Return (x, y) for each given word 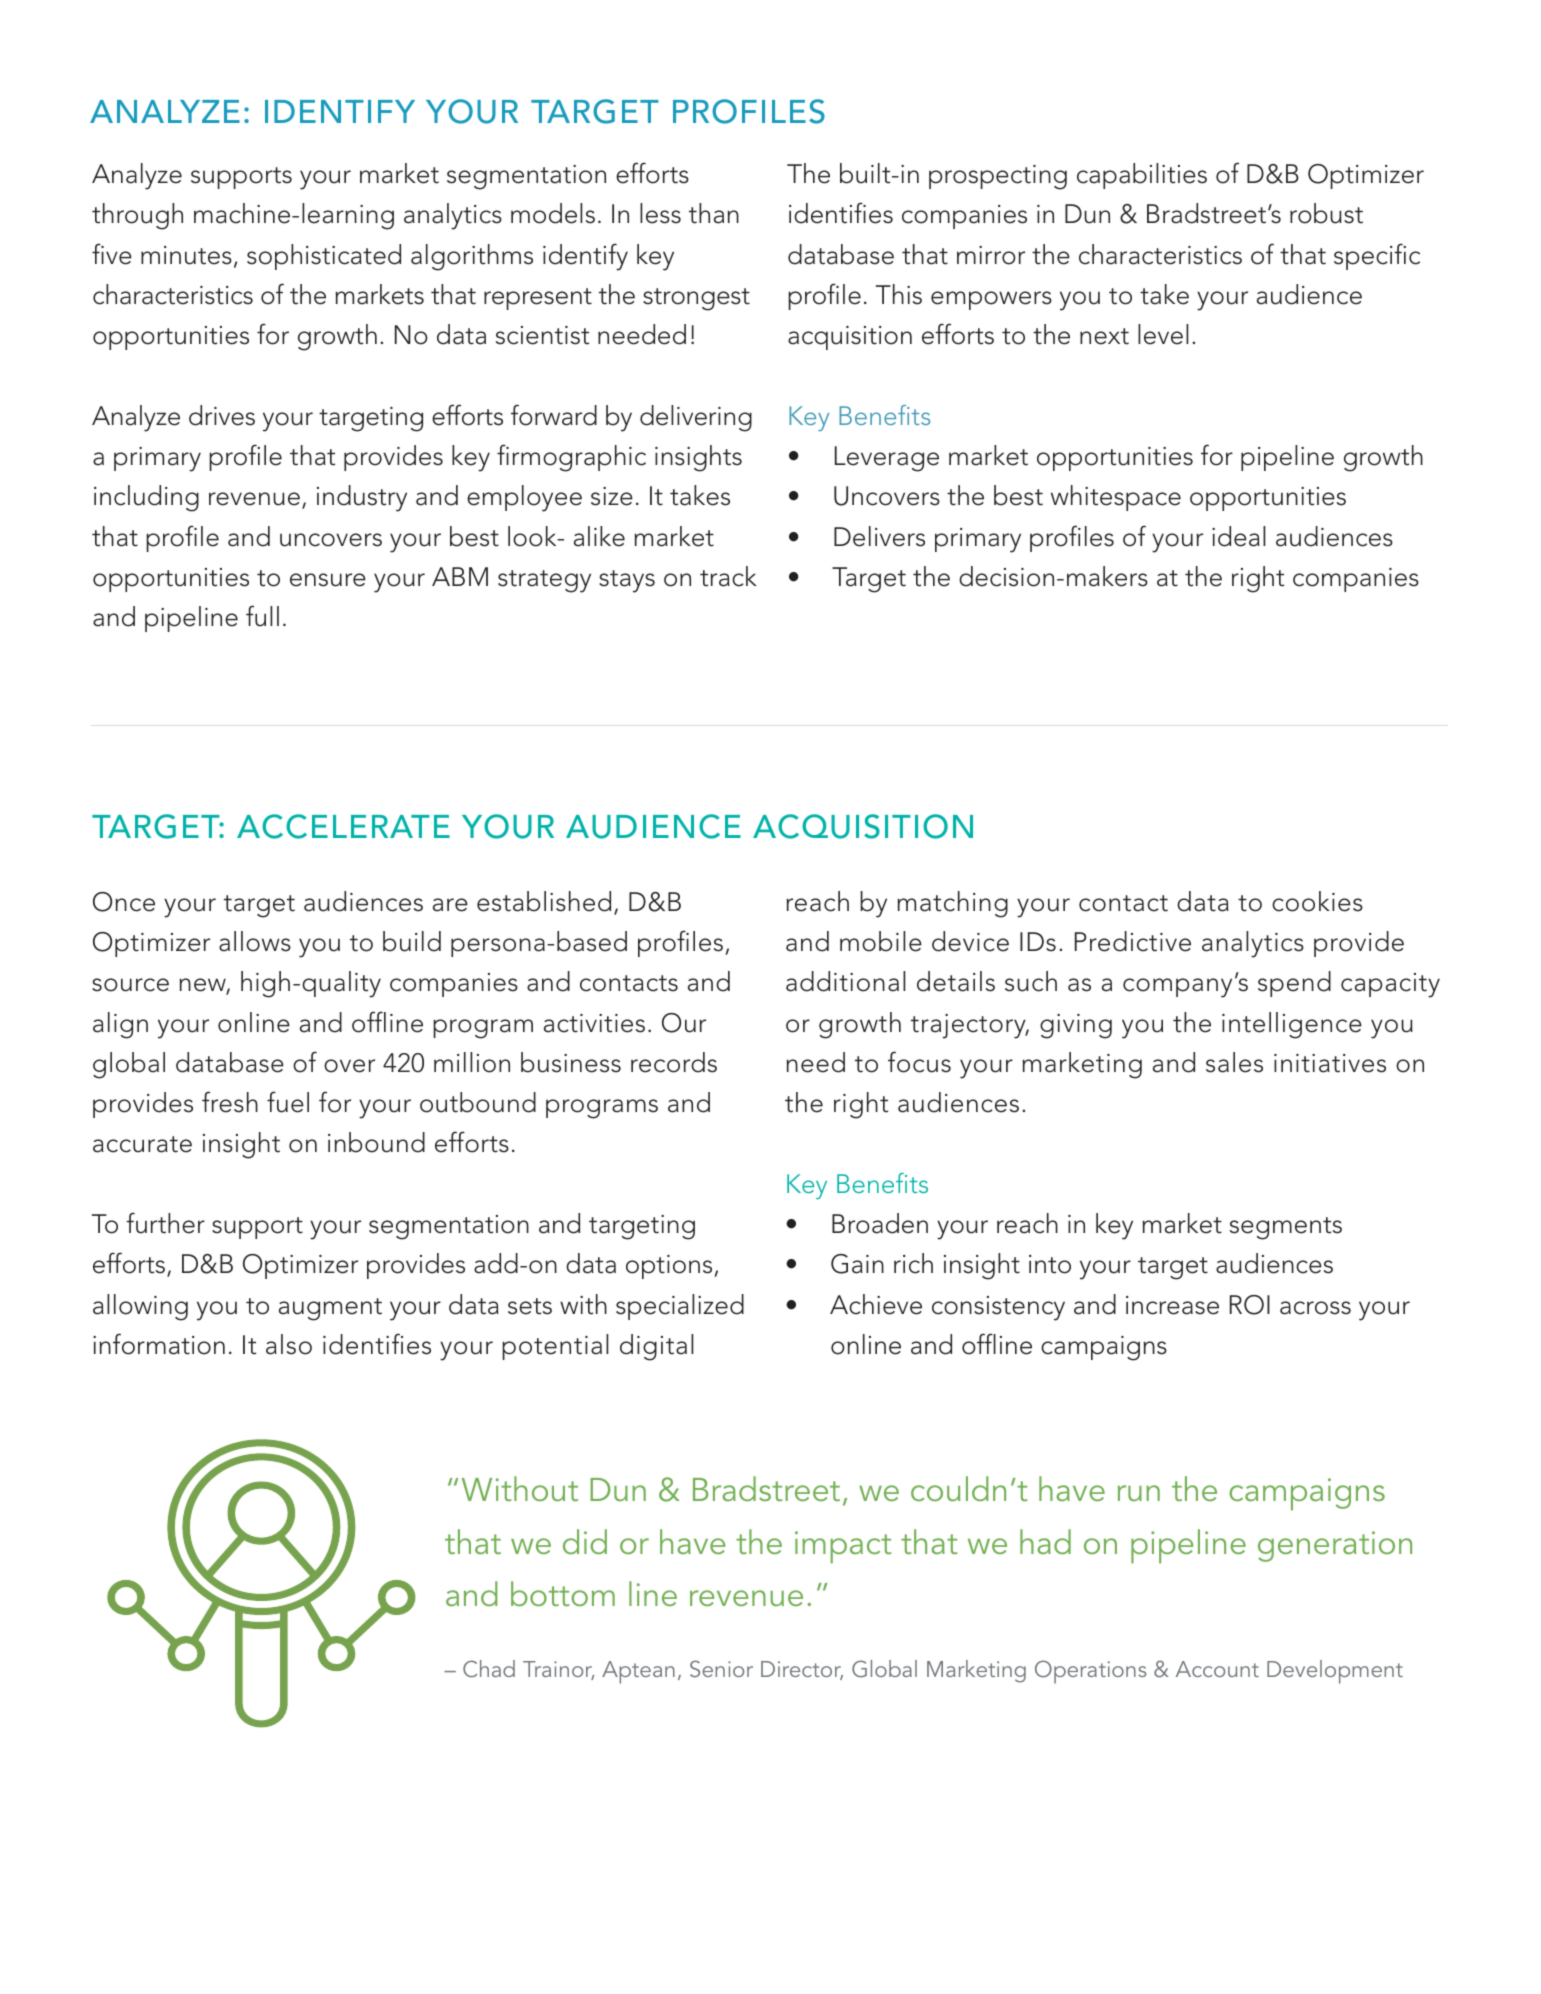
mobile (881, 941)
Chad (489, 1669)
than (714, 213)
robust (1326, 213)
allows (255, 941)
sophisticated (324, 257)
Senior (721, 1669)
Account (1217, 1669)
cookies (1317, 901)
